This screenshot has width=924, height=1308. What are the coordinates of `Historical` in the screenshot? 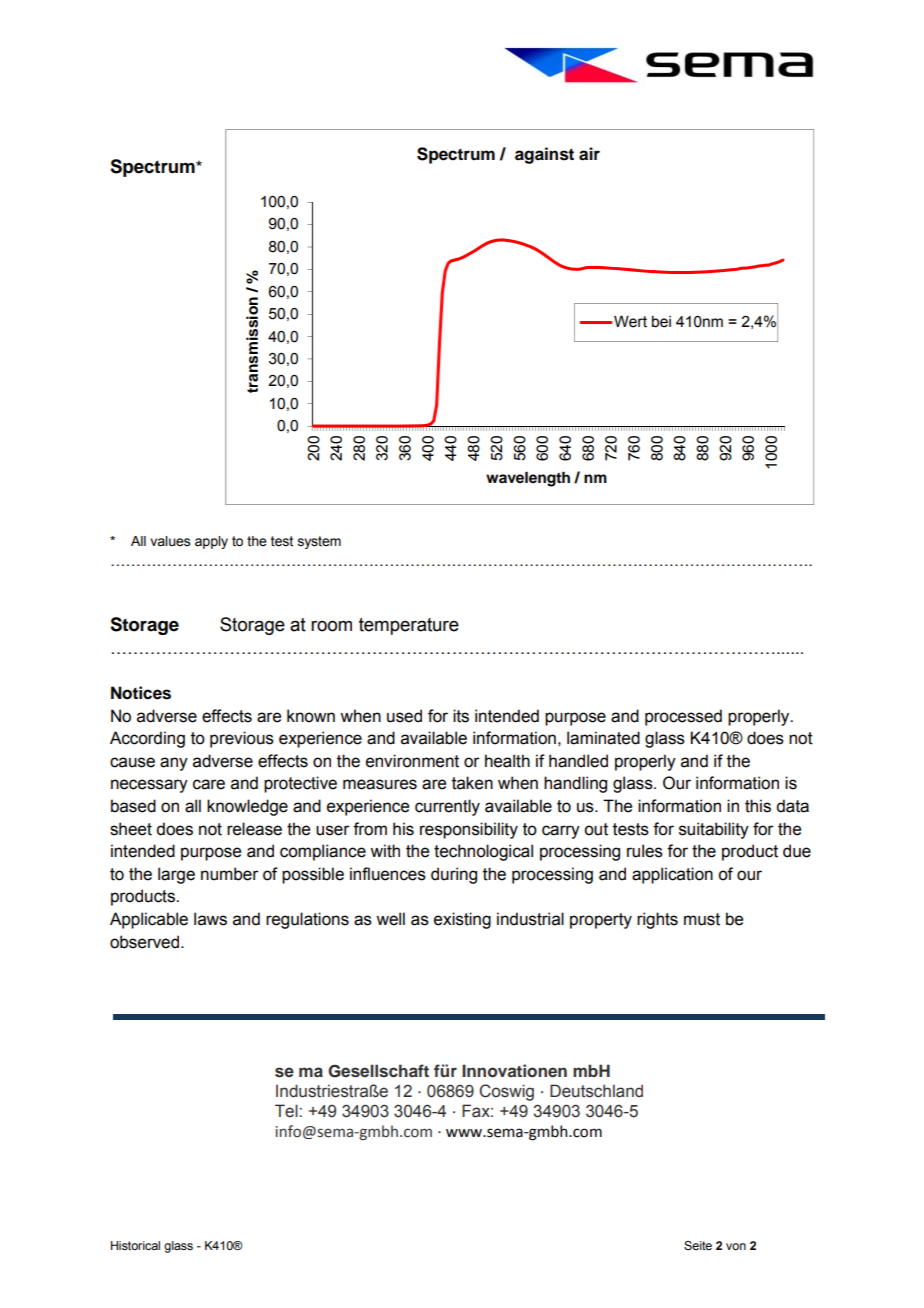 It's located at (135, 1245).
